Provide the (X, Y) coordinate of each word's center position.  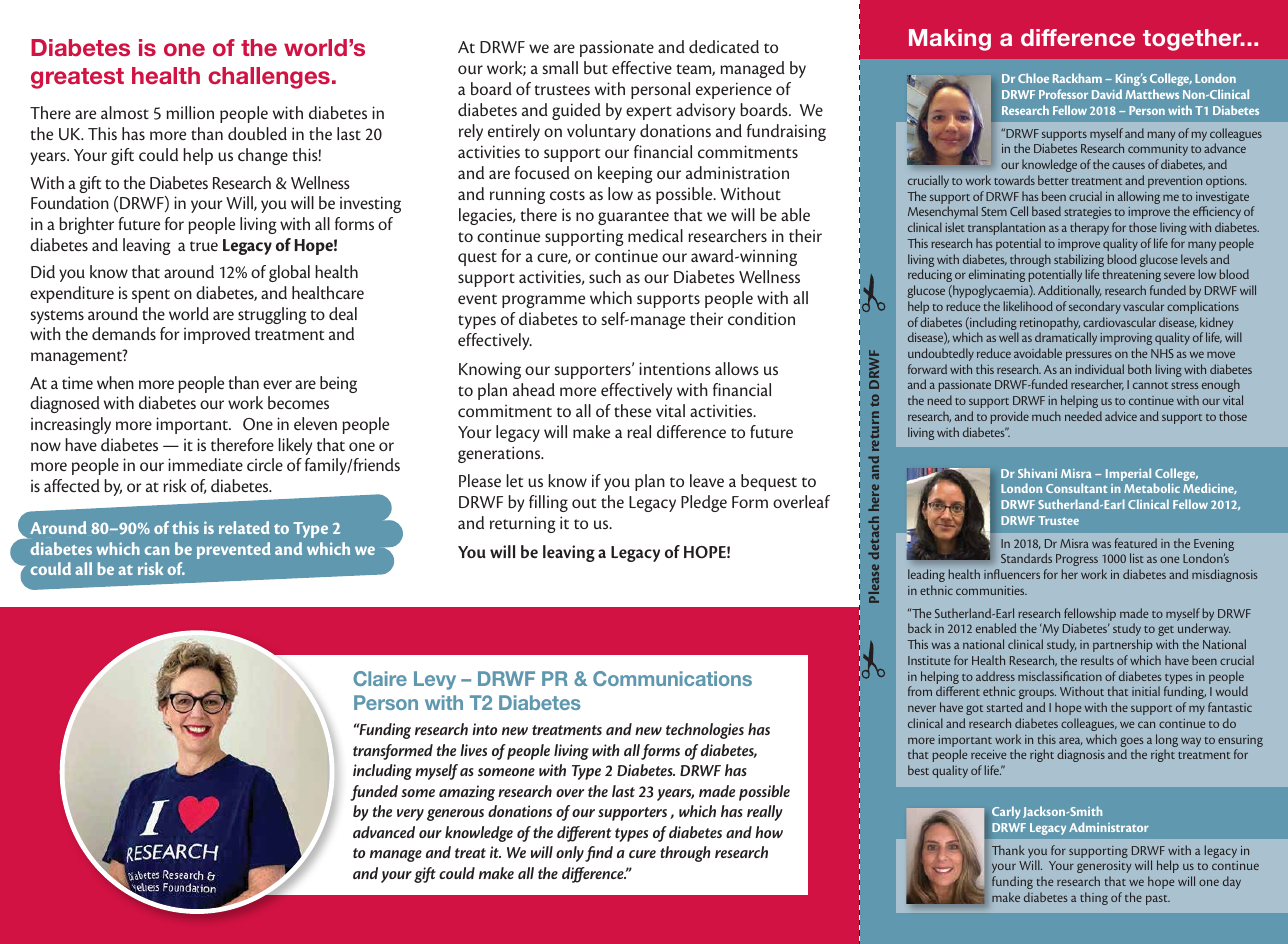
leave (707, 480)
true (204, 246)
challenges (269, 78)
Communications (672, 678)
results (1097, 660)
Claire (380, 678)
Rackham (1077, 78)
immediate (205, 464)
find (599, 854)
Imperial (1128, 474)
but (596, 67)
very (410, 815)
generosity (1104, 867)
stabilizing (1079, 262)
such (605, 276)
